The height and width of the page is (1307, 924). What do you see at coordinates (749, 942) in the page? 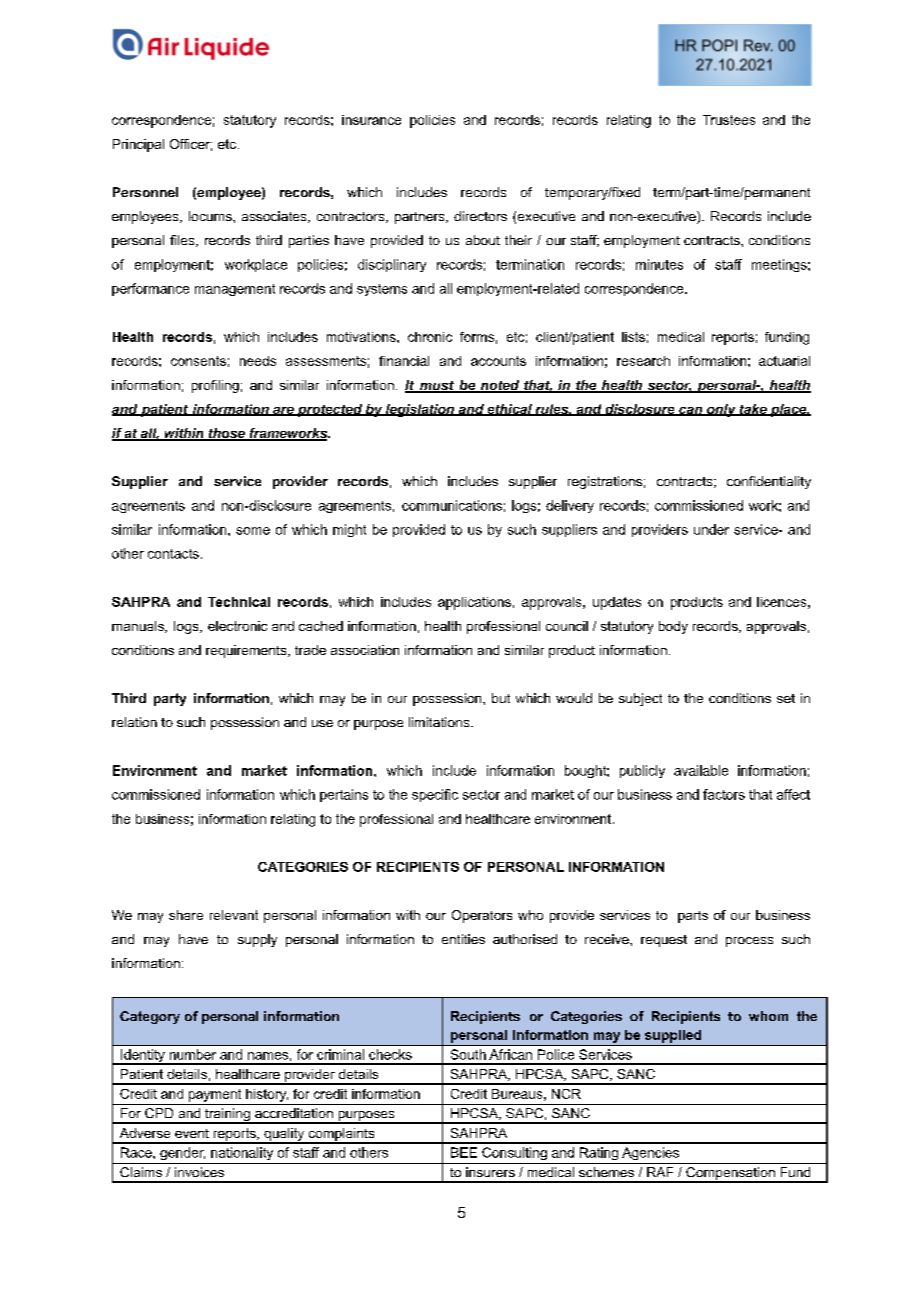
I see `process` at bounding box center [749, 942].
